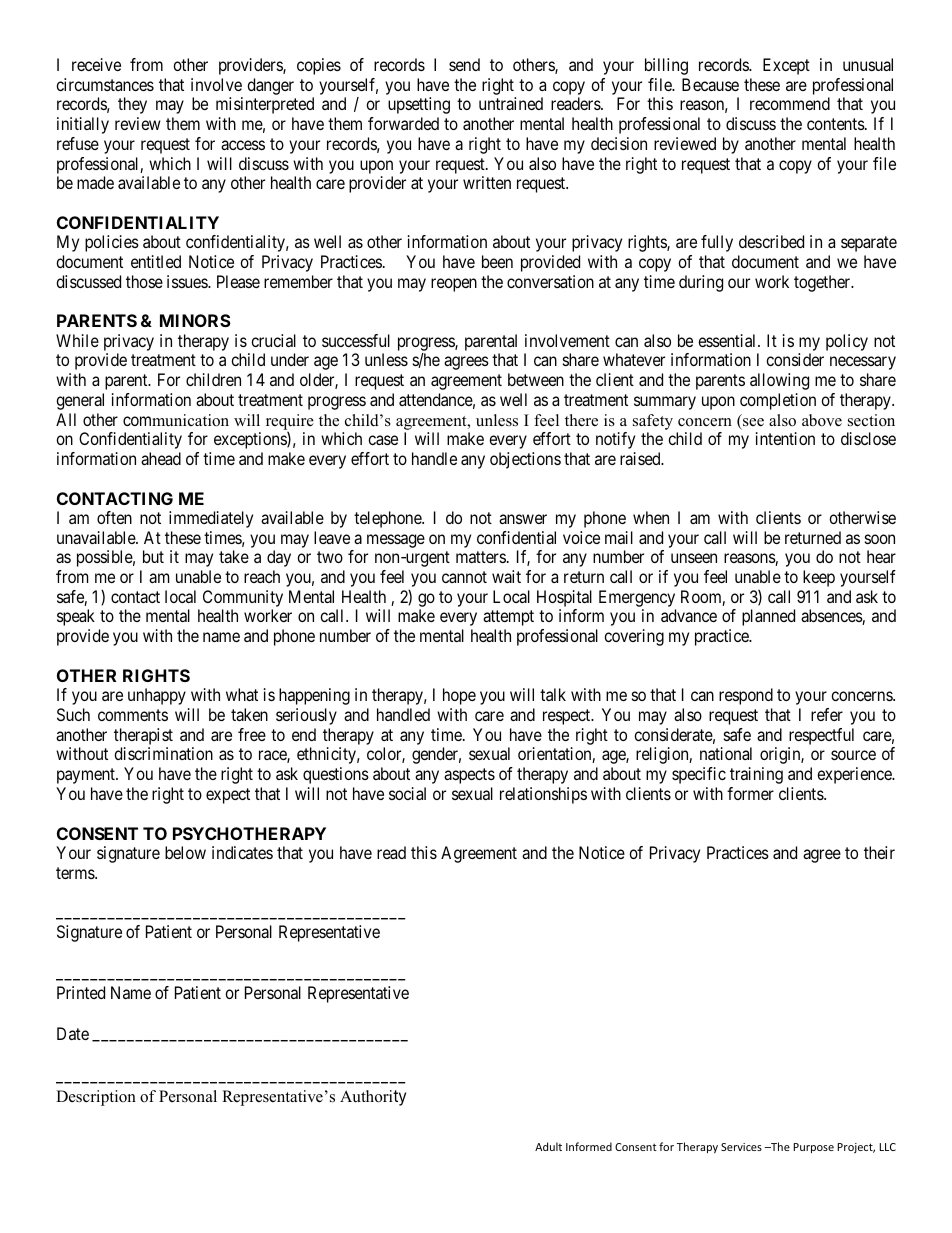  Describe the element at coordinates (459, 696) in the screenshot. I see `hope` at that location.
